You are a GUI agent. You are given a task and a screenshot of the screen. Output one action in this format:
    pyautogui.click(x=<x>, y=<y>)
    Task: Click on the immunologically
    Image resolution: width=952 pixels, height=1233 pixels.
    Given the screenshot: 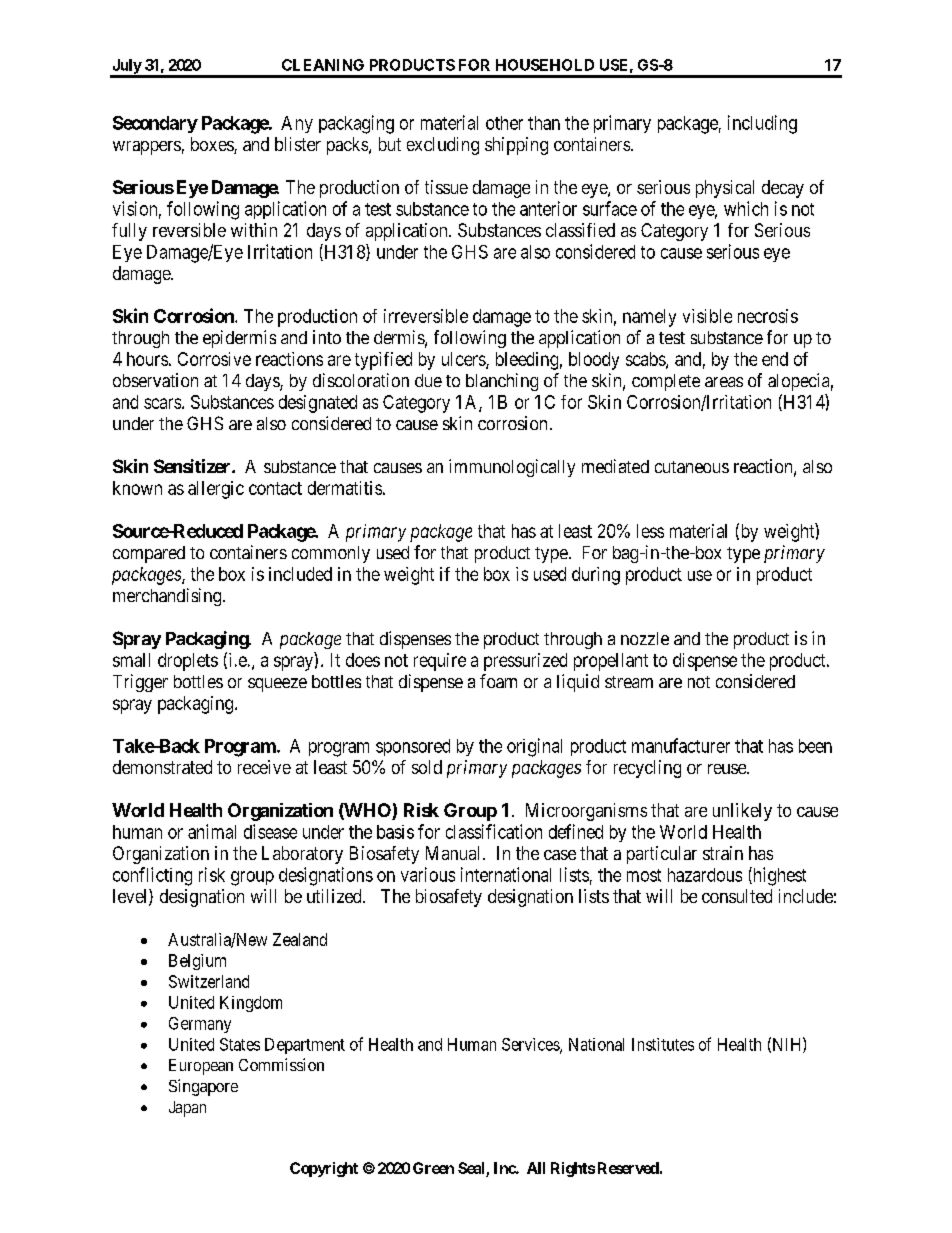 What is the action you would take?
    pyautogui.click(x=512, y=468)
